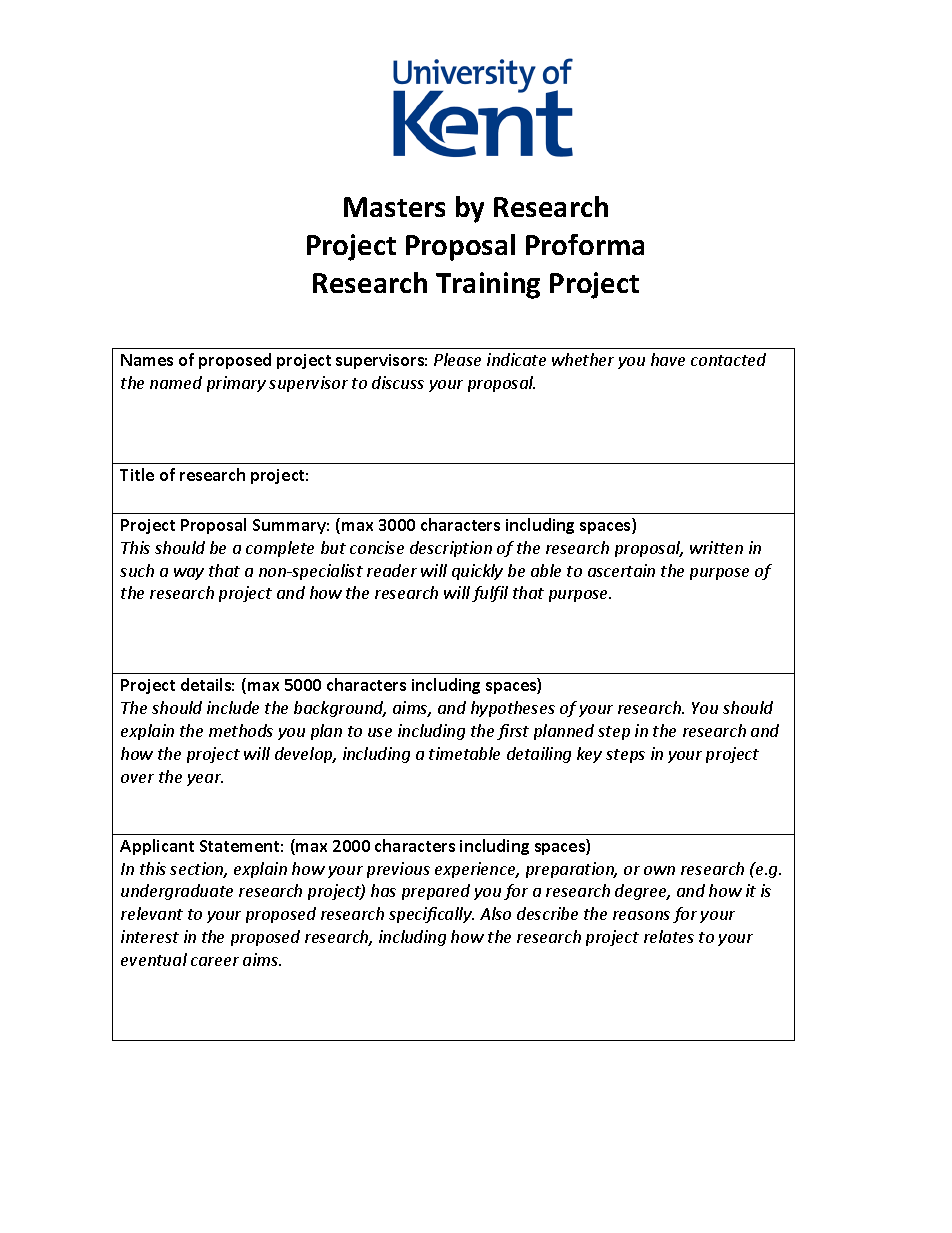 The height and width of the document is (1233, 952). Describe the element at coordinates (205, 780) in the document. I see `year` at that location.
